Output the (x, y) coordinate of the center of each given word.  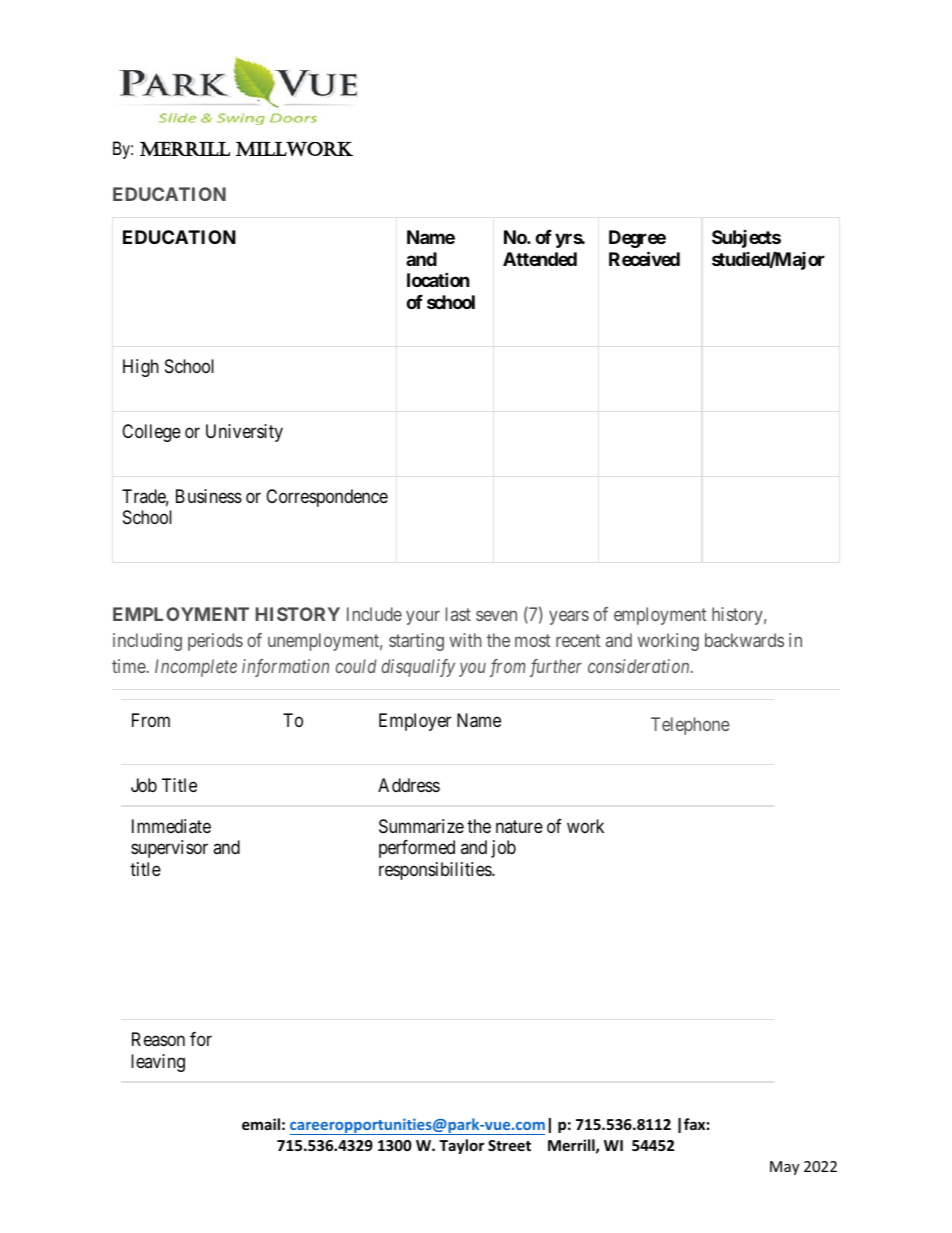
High (141, 368)
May (784, 1168)
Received (644, 258)
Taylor (461, 1146)
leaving (158, 1063)
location (438, 279)
